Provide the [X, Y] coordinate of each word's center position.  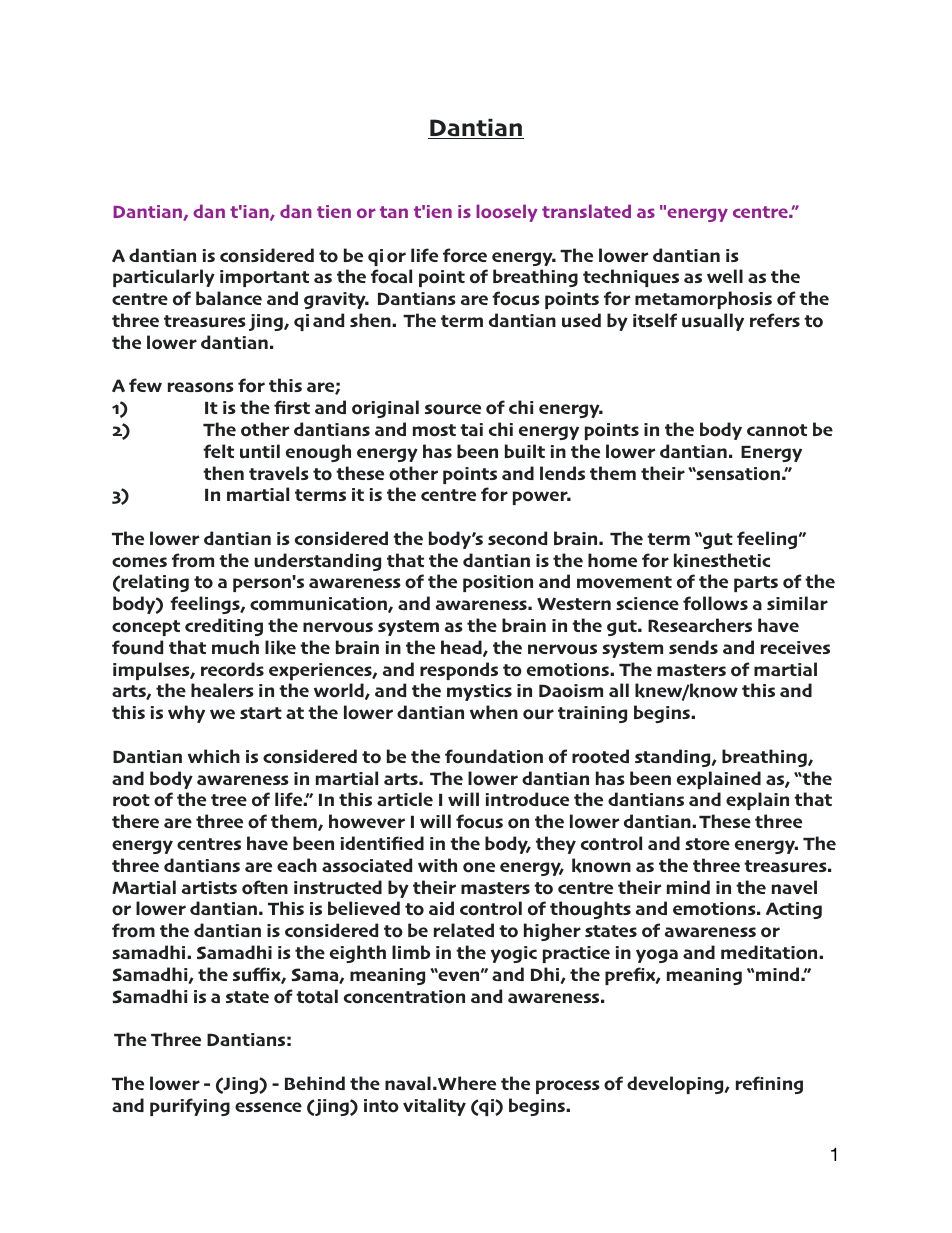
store [707, 844]
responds [459, 671]
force [465, 255]
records [232, 669]
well [725, 276]
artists [209, 887]
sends [693, 647]
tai [471, 429]
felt [218, 451]
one [479, 867]
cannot [777, 430]
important [264, 278]
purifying [190, 1107]
